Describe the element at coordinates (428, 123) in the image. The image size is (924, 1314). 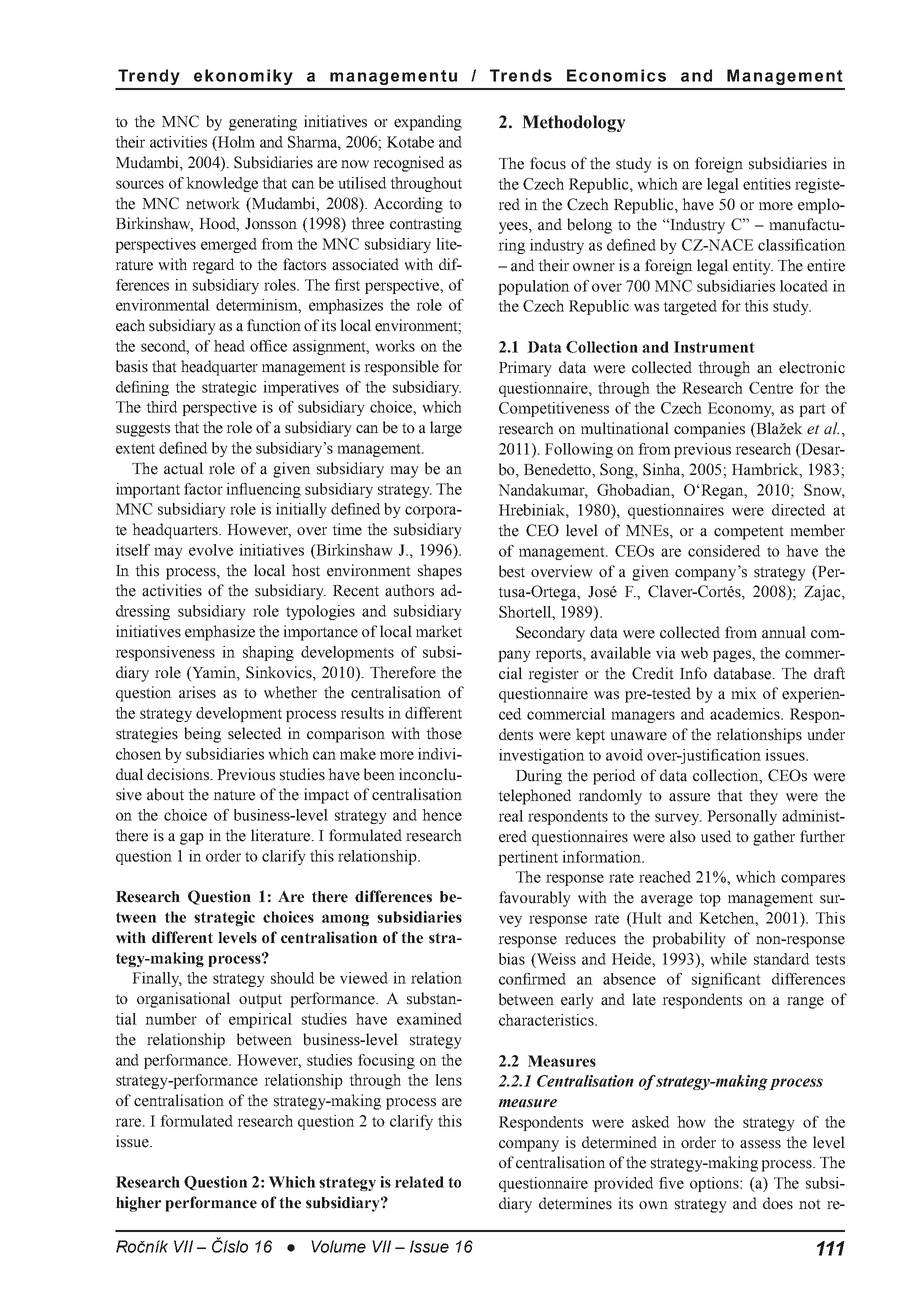
I see `expanding` at that location.
